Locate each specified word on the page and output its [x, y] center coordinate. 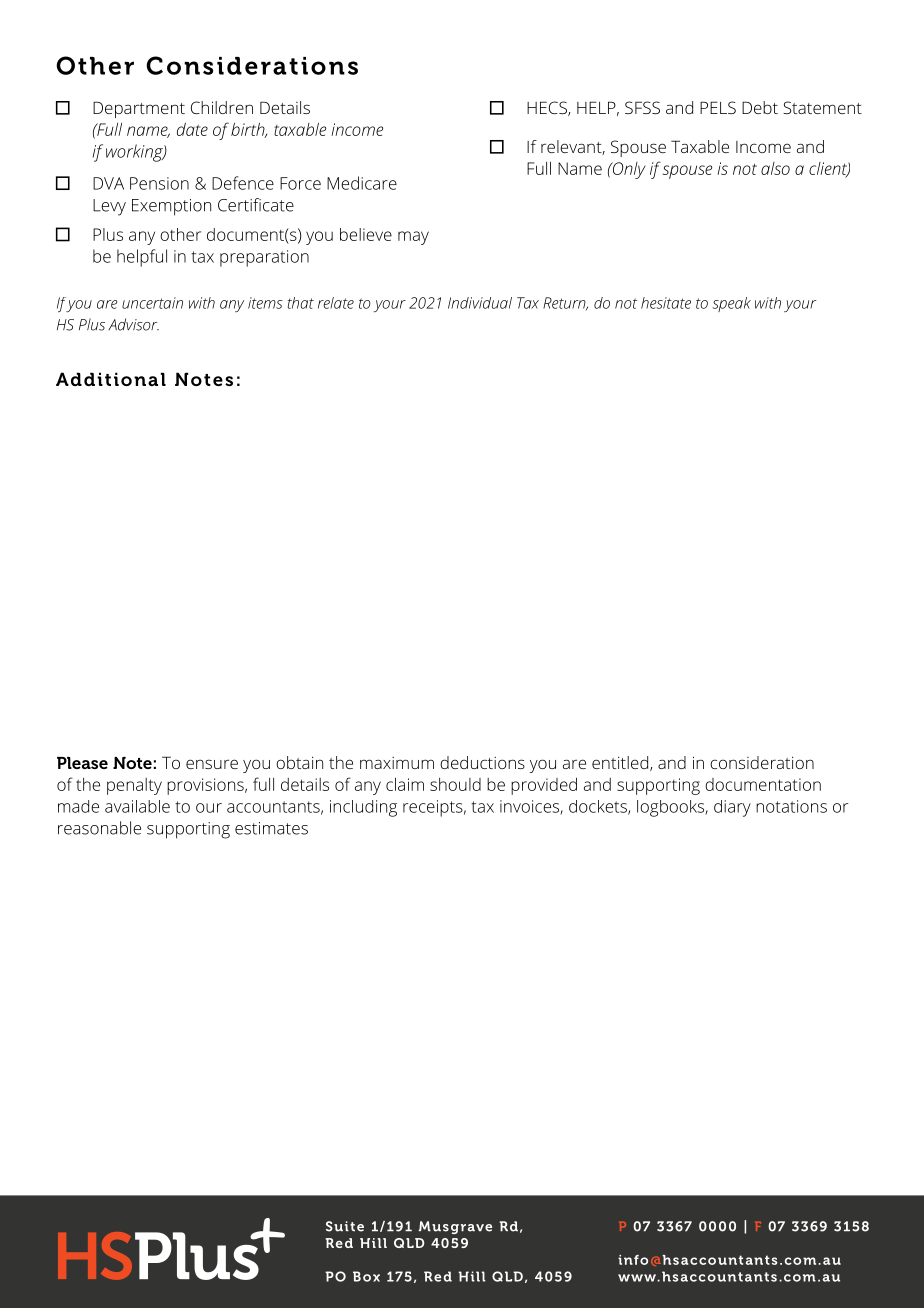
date [192, 129]
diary [732, 808]
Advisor [134, 324]
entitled [621, 763]
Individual [480, 303]
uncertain [152, 303]
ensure [212, 764]
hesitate [666, 303]
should [455, 784]
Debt [760, 107]
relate [336, 303]
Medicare [362, 183]
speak [731, 304]
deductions [482, 762]
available [137, 806]
